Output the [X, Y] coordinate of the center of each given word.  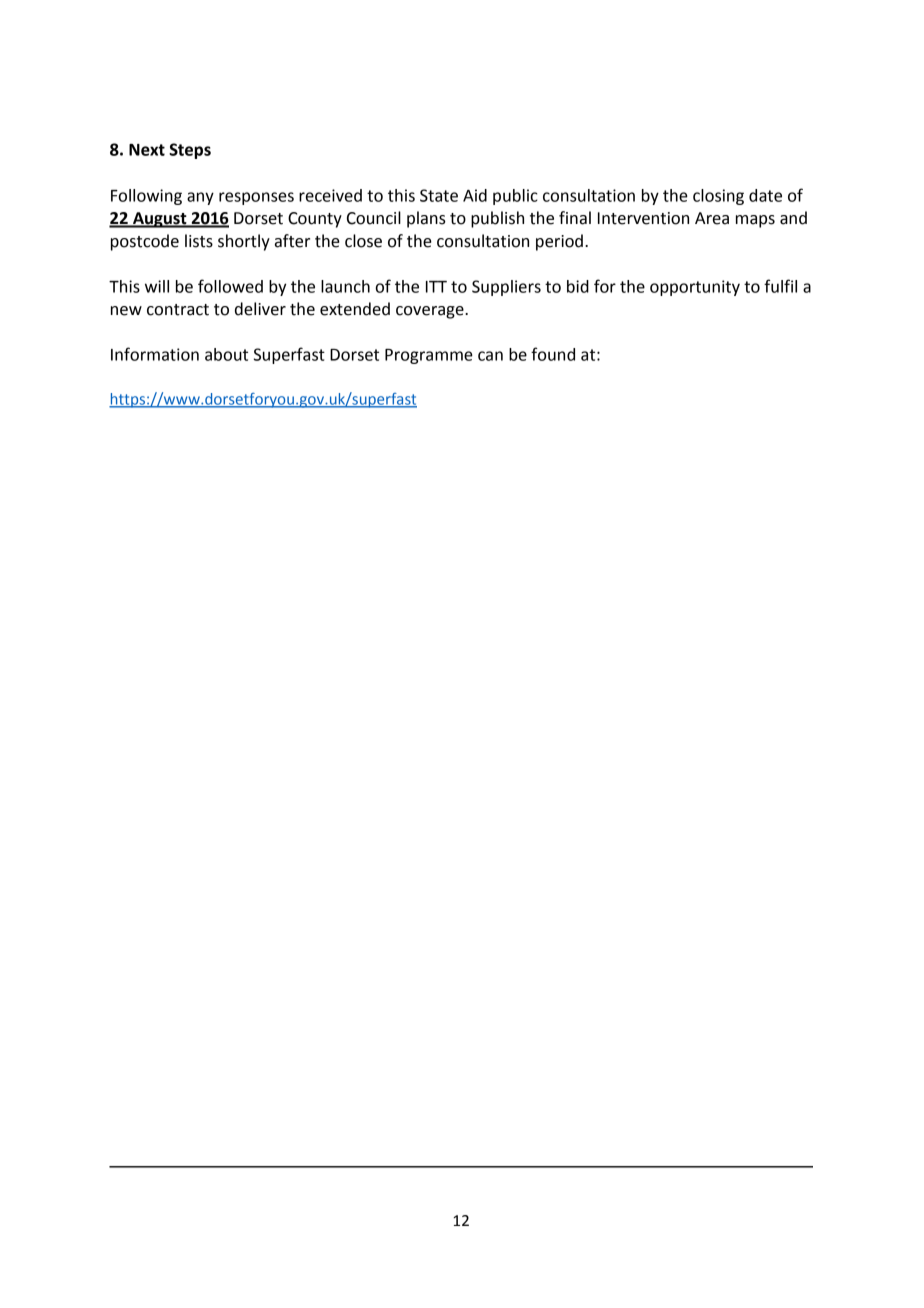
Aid [475, 195]
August [160, 220]
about [226, 354]
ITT [436, 287]
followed [230, 286]
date [765, 195]
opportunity [695, 288]
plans [426, 219]
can [490, 356]
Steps [190, 151]
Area [712, 218]
